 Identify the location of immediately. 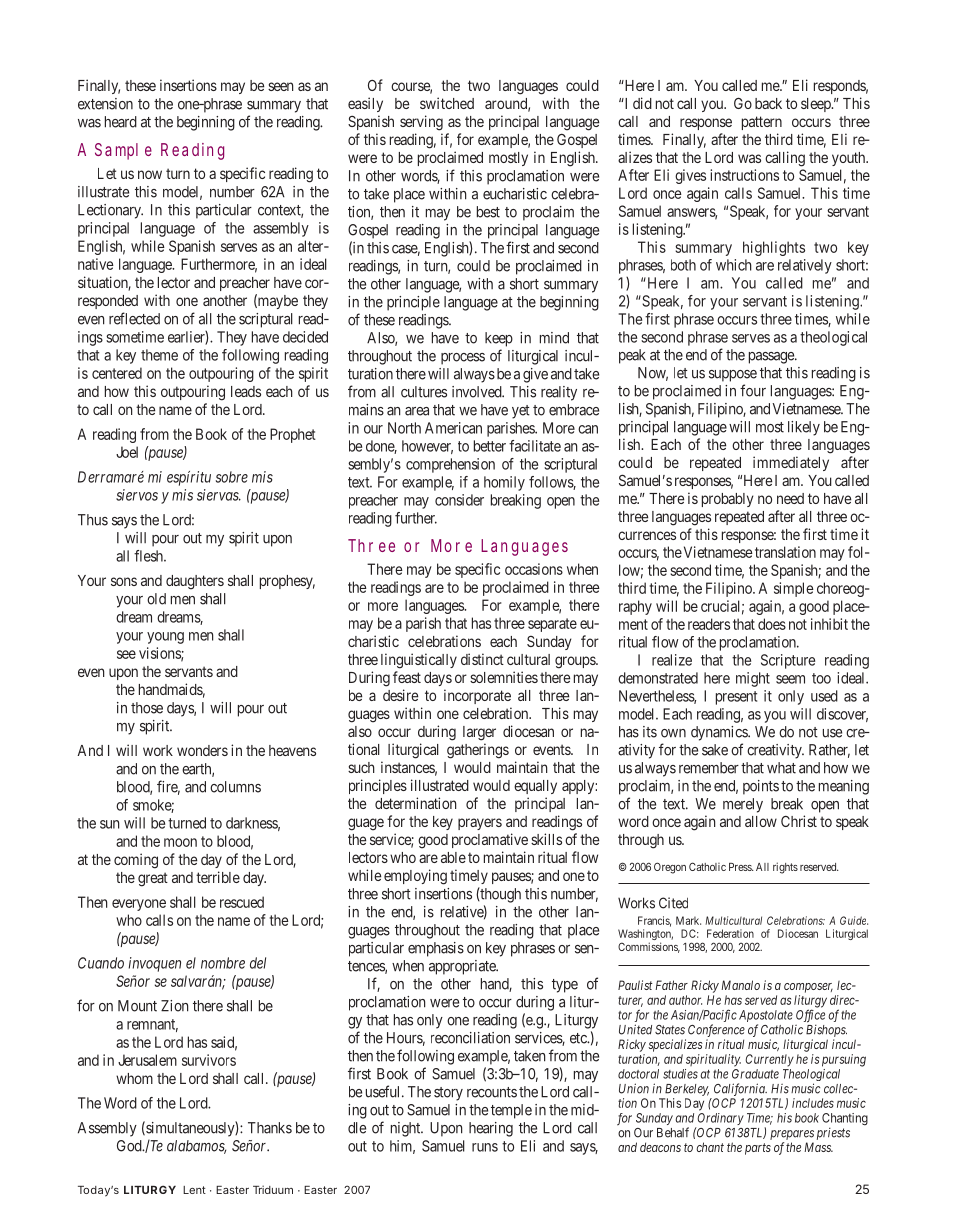
(791, 463).
